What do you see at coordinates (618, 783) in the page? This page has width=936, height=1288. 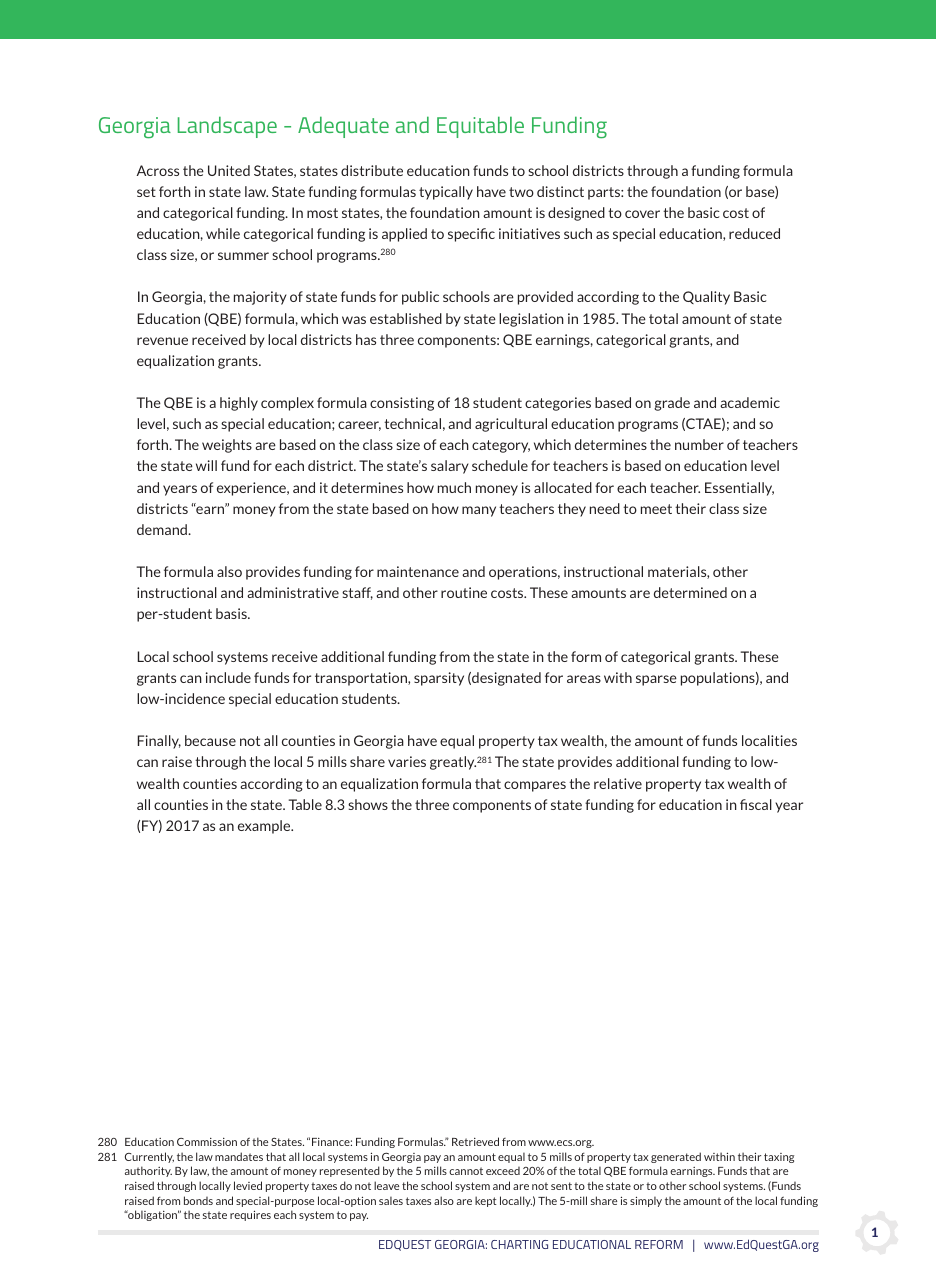 I see `relative` at bounding box center [618, 783].
